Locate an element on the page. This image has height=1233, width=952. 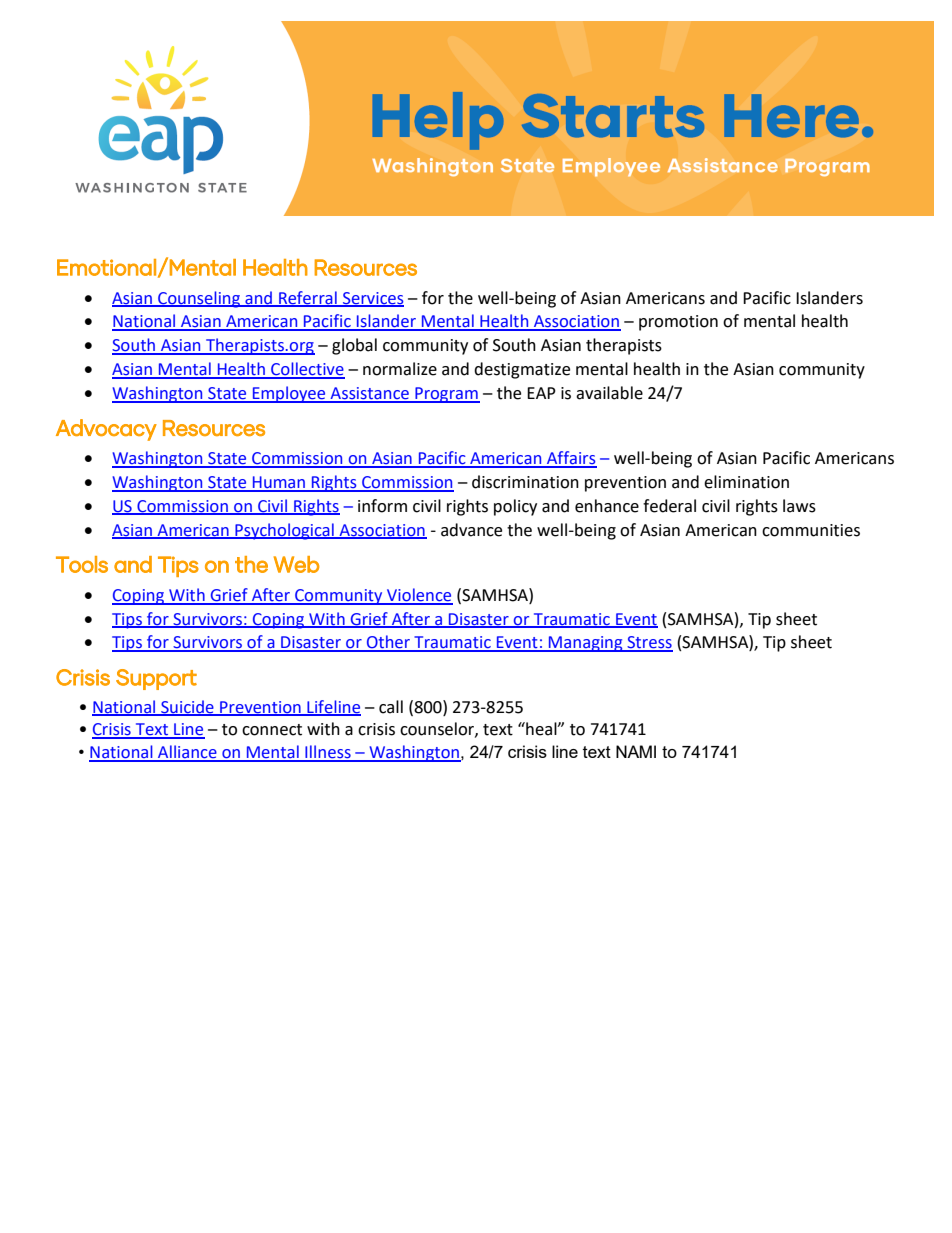
Other is located at coordinates (389, 643).
